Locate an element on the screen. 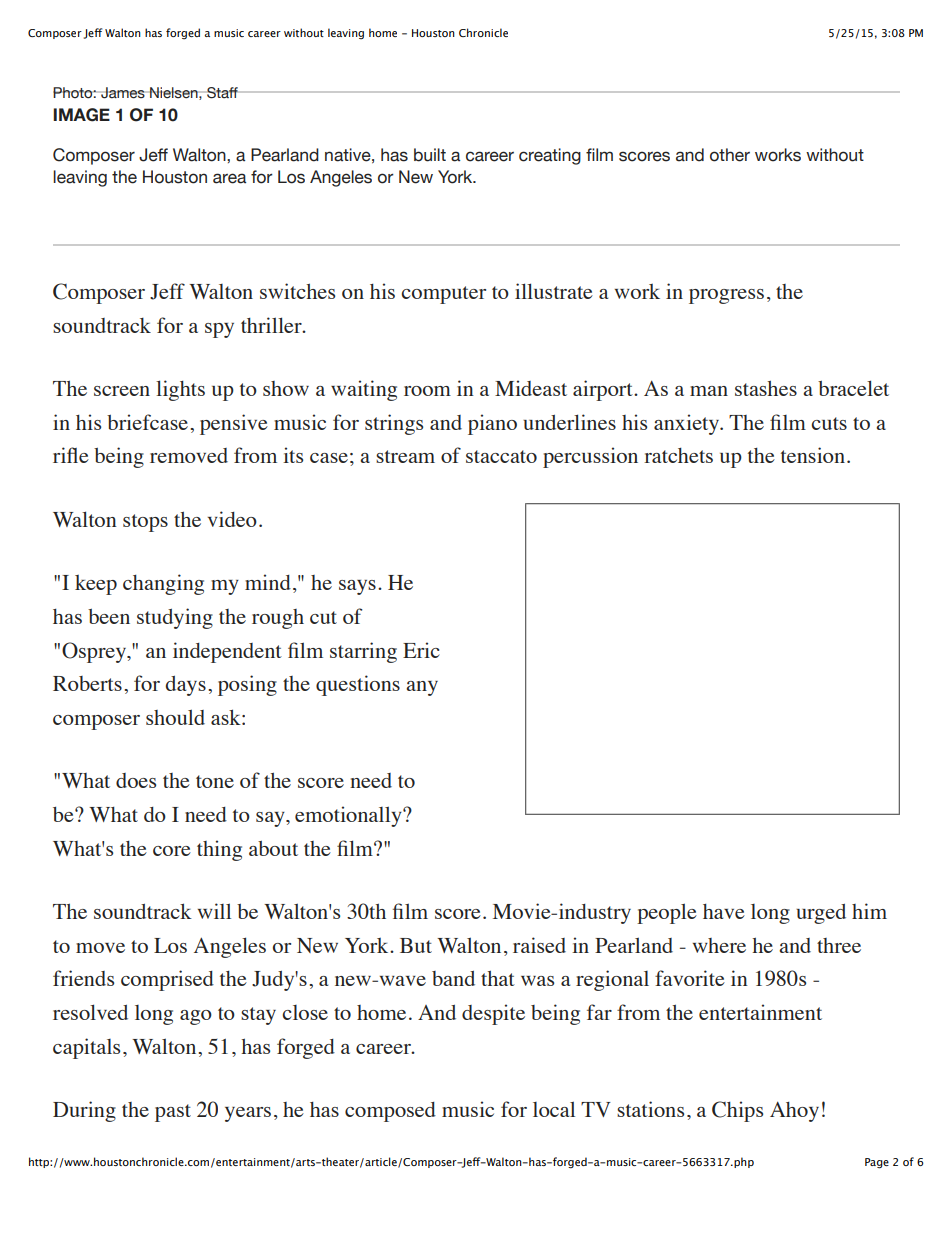  urged is located at coordinates (821, 914).
